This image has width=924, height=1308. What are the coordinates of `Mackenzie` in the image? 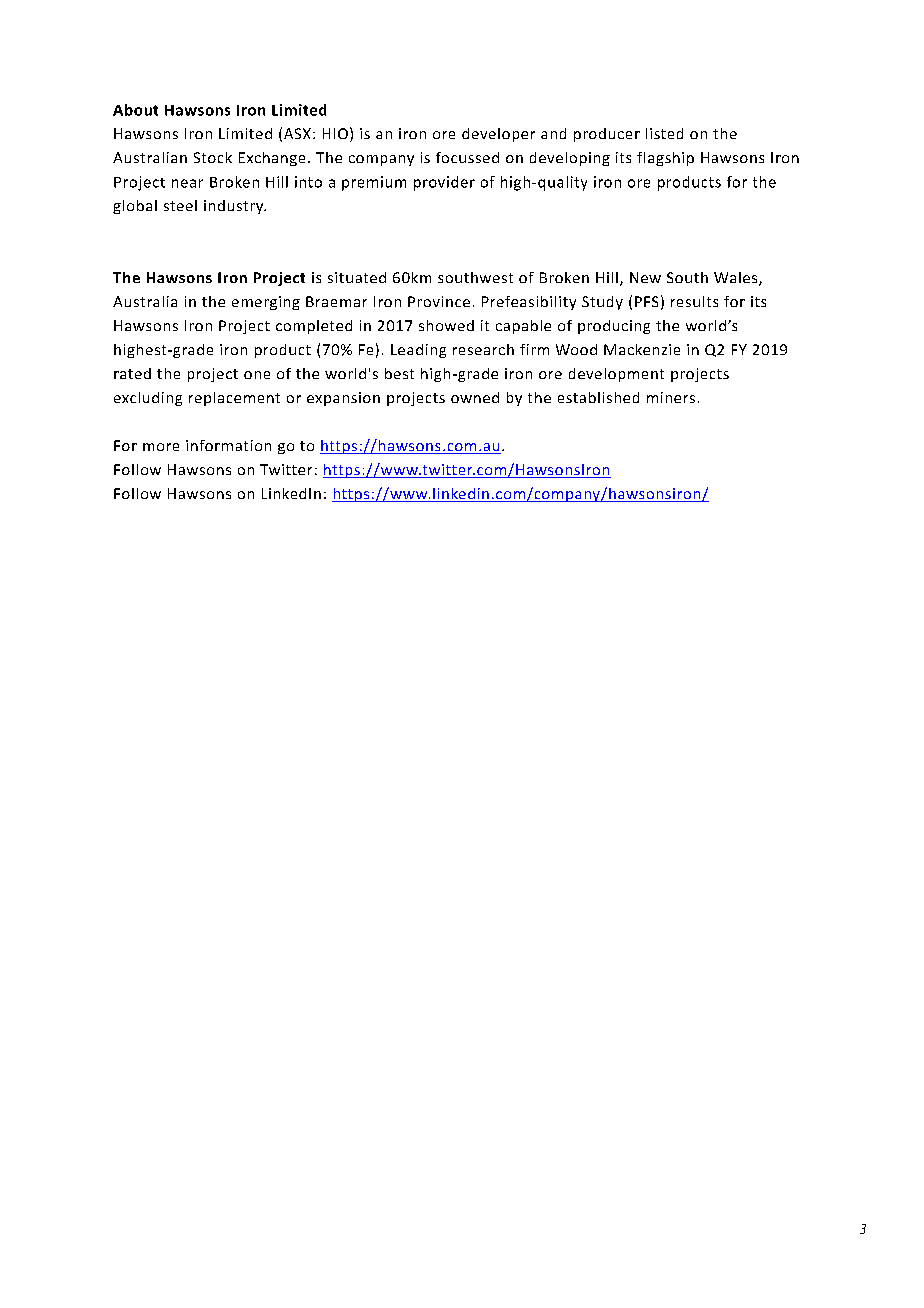 It's located at (642, 349).
